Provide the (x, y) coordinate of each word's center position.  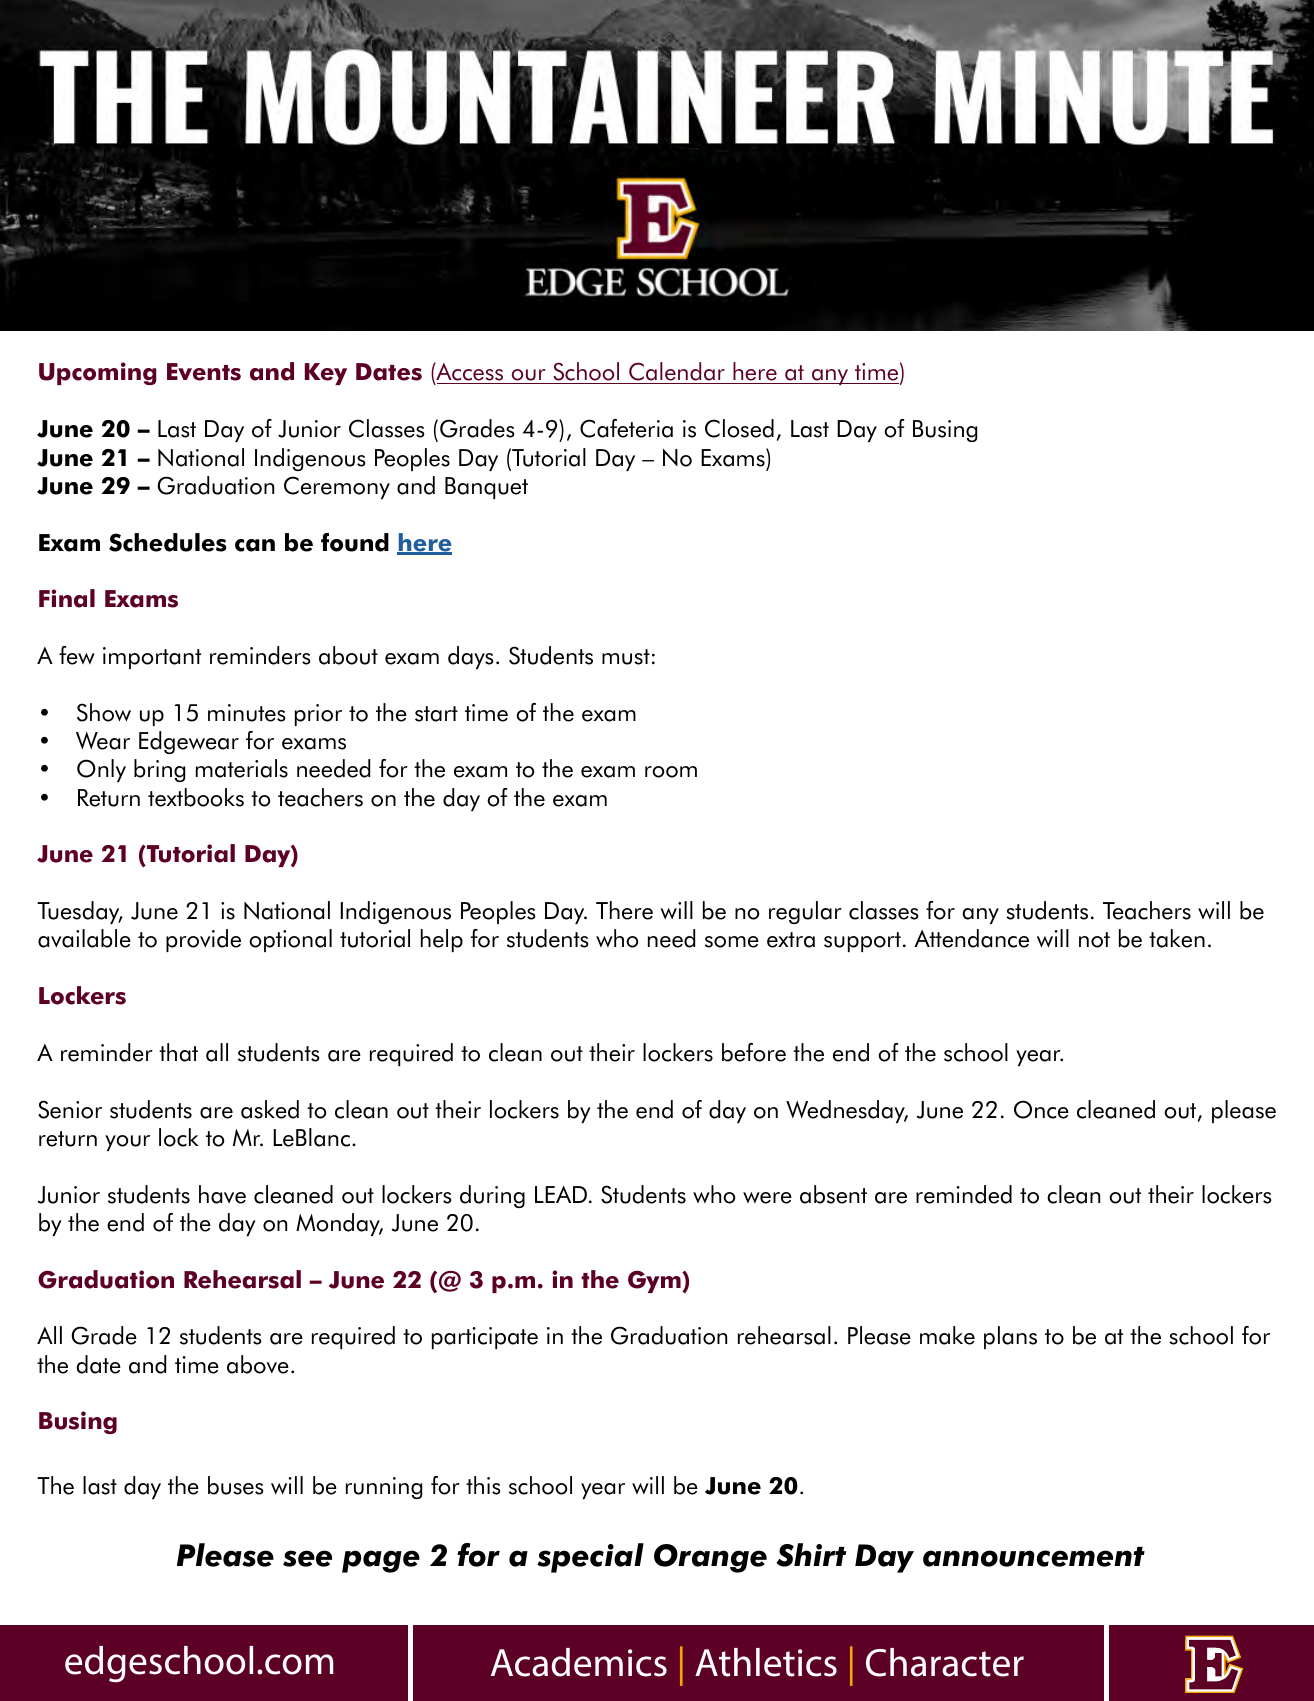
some (732, 942)
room (671, 772)
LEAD (561, 1194)
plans (1010, 1337)
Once (1041, 1109)
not (1094, 940)
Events (204, 372)
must (626, 657)
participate (485, 1338)
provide (203, 940)
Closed (739, 428)
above (258, 1364)
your (127, 1143)
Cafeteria (626, 428)
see (307, 1558)
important (152, 658)
